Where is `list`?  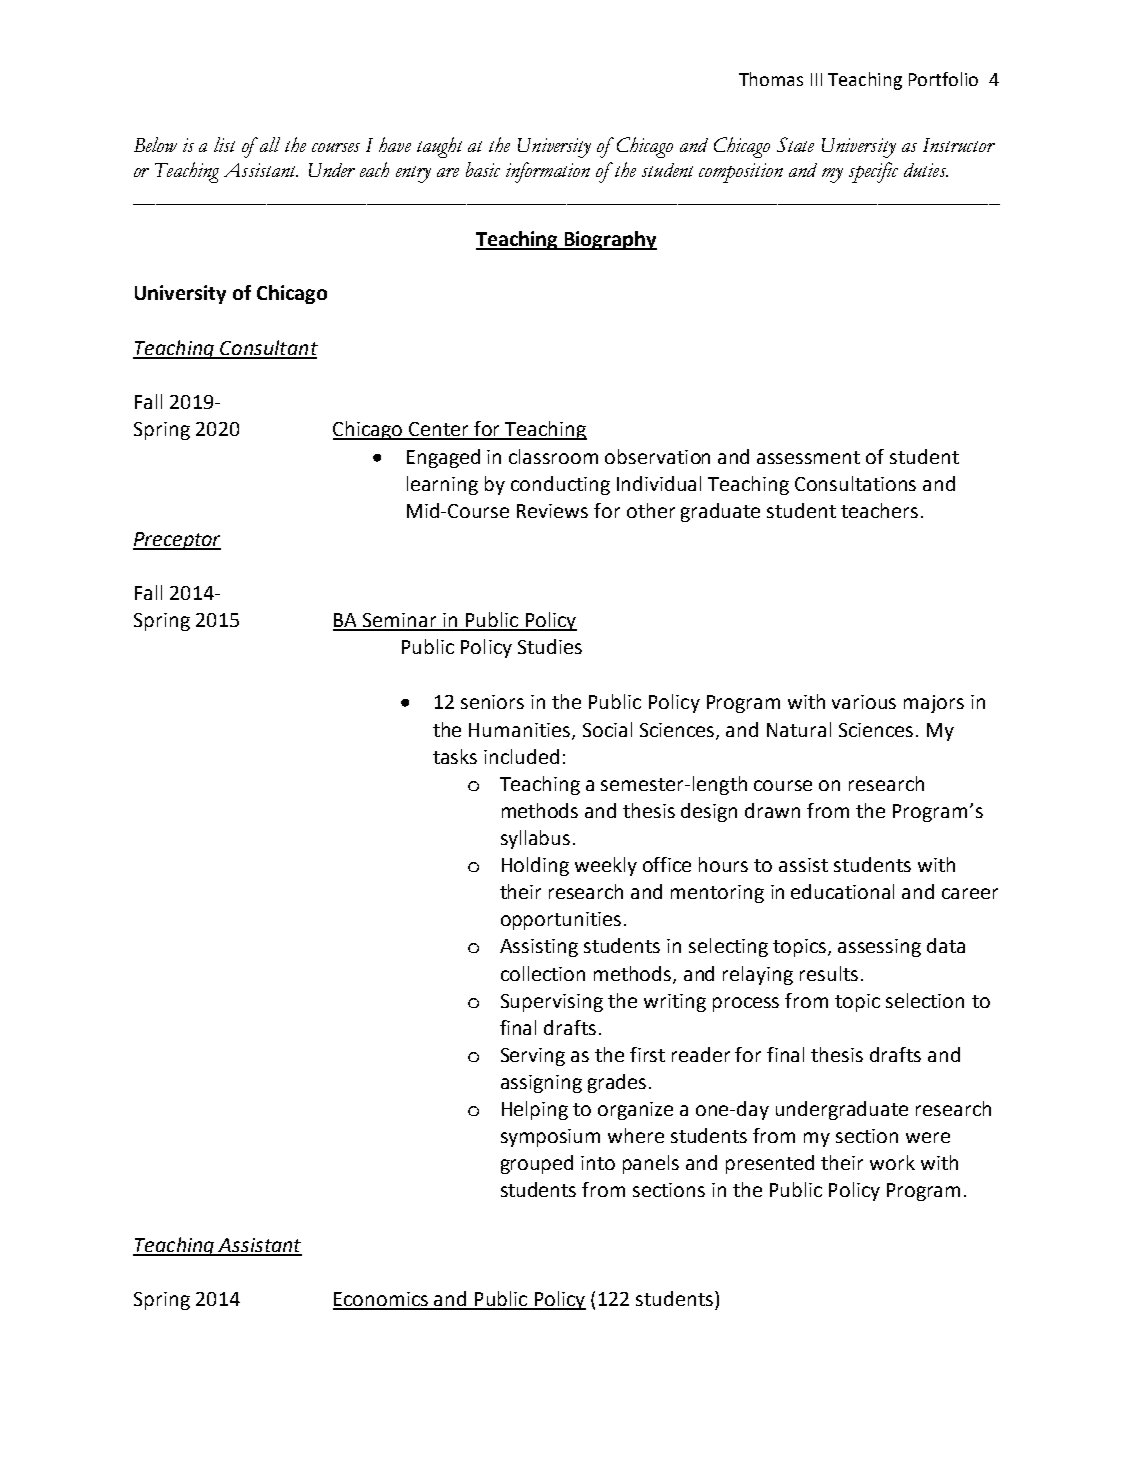 list is located at coordinates (224, 144).
